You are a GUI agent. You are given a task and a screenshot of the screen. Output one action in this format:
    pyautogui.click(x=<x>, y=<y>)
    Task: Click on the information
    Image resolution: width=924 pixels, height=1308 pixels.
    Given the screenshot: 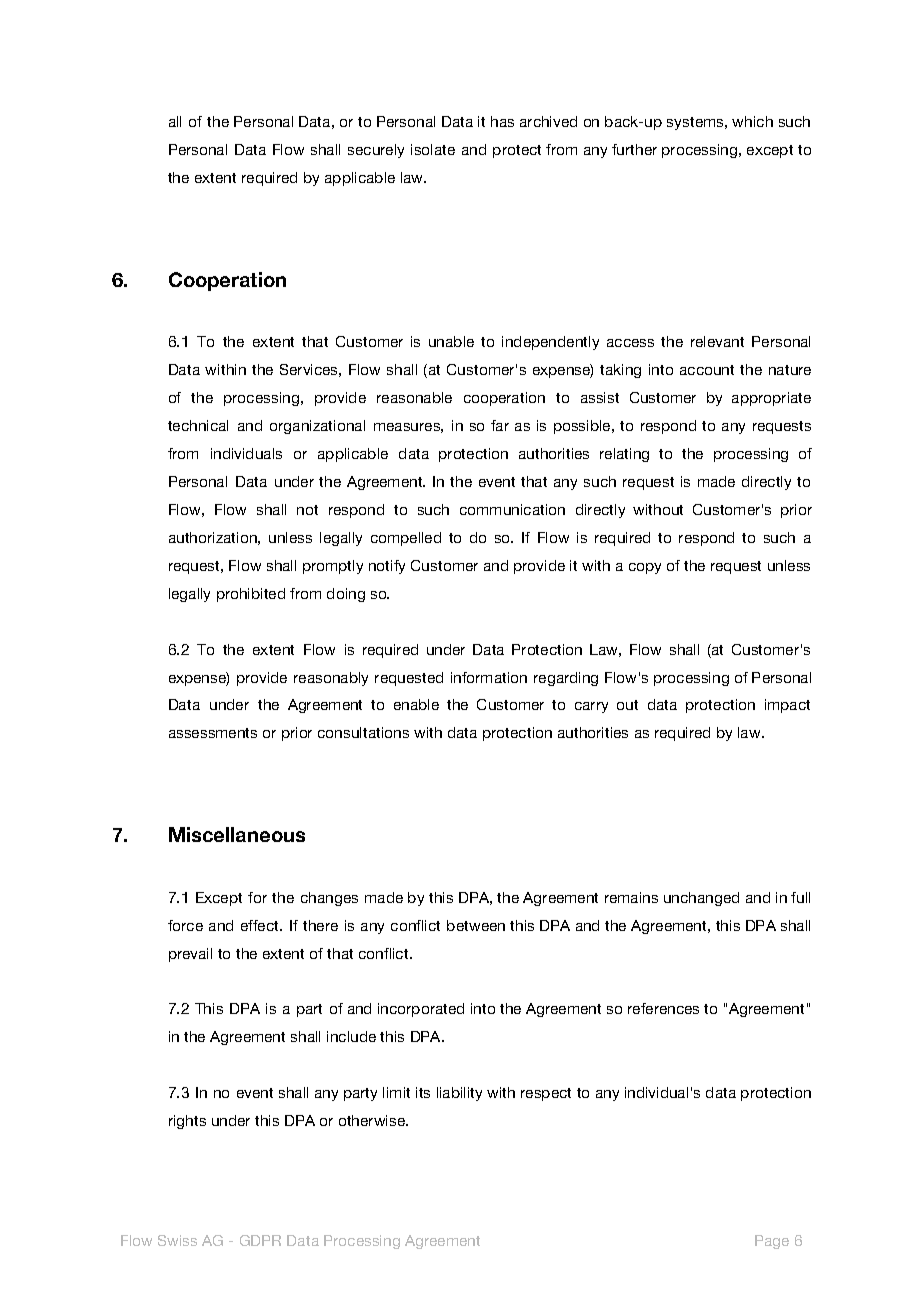 What is the action you would take?
    pyautogui.click(x=489, y=677)
